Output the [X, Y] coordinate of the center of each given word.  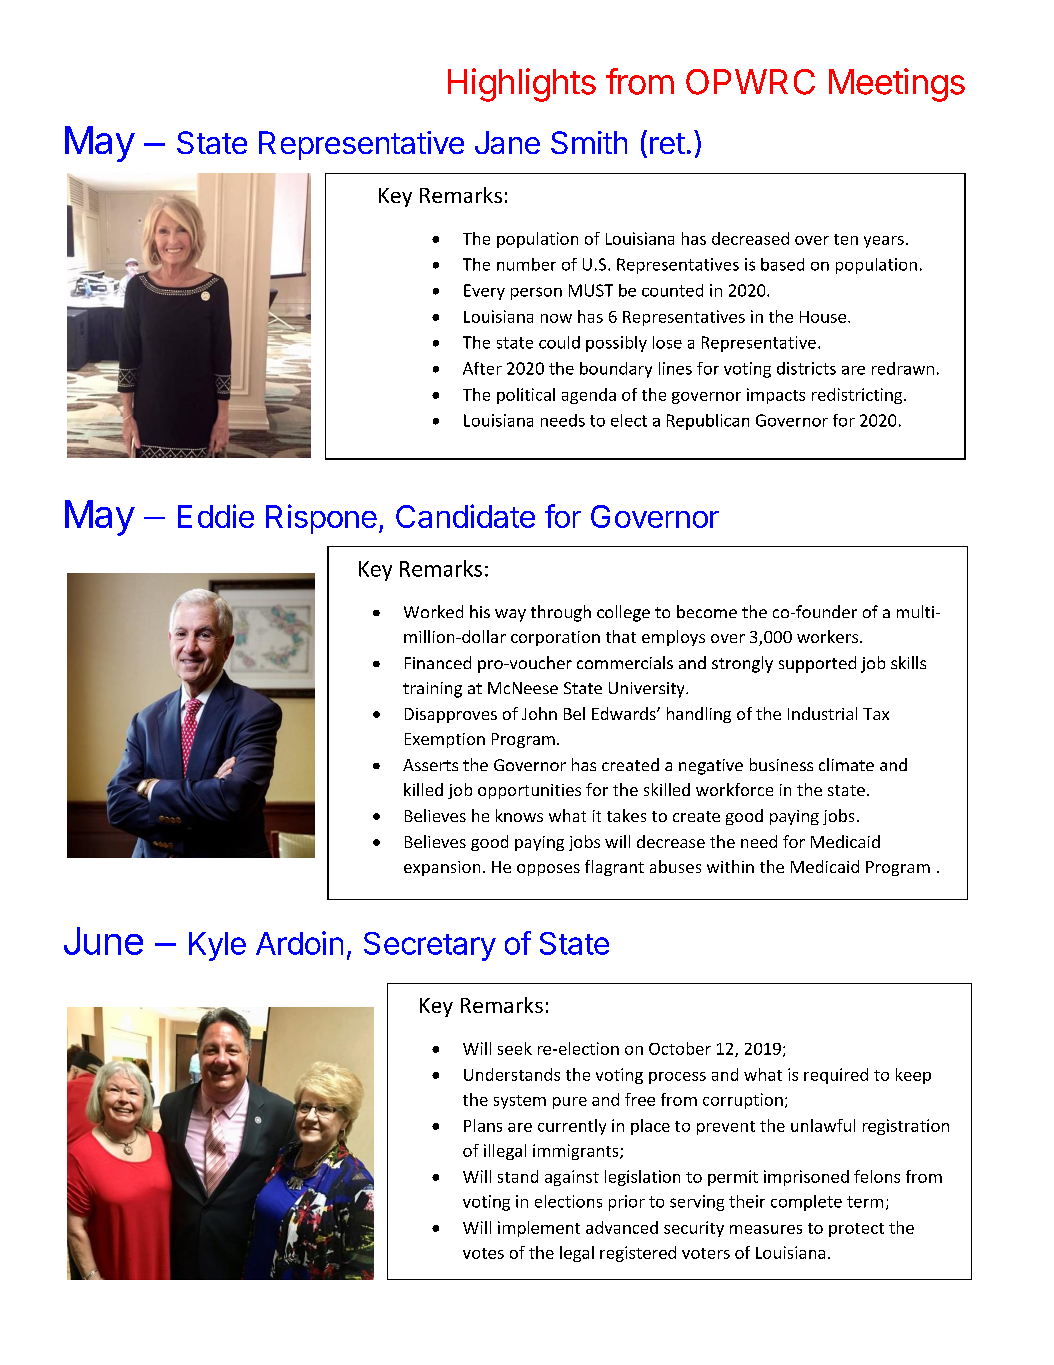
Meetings [897, 85]
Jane [507, 142]
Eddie [216, 516]
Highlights [522, 85]
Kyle [217, 946]
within [730, 866]
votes [483, 1253]
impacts [776, 396]
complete [806, 1203]
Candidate [465, 516]
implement [539, 1229]
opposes [548, 870]
